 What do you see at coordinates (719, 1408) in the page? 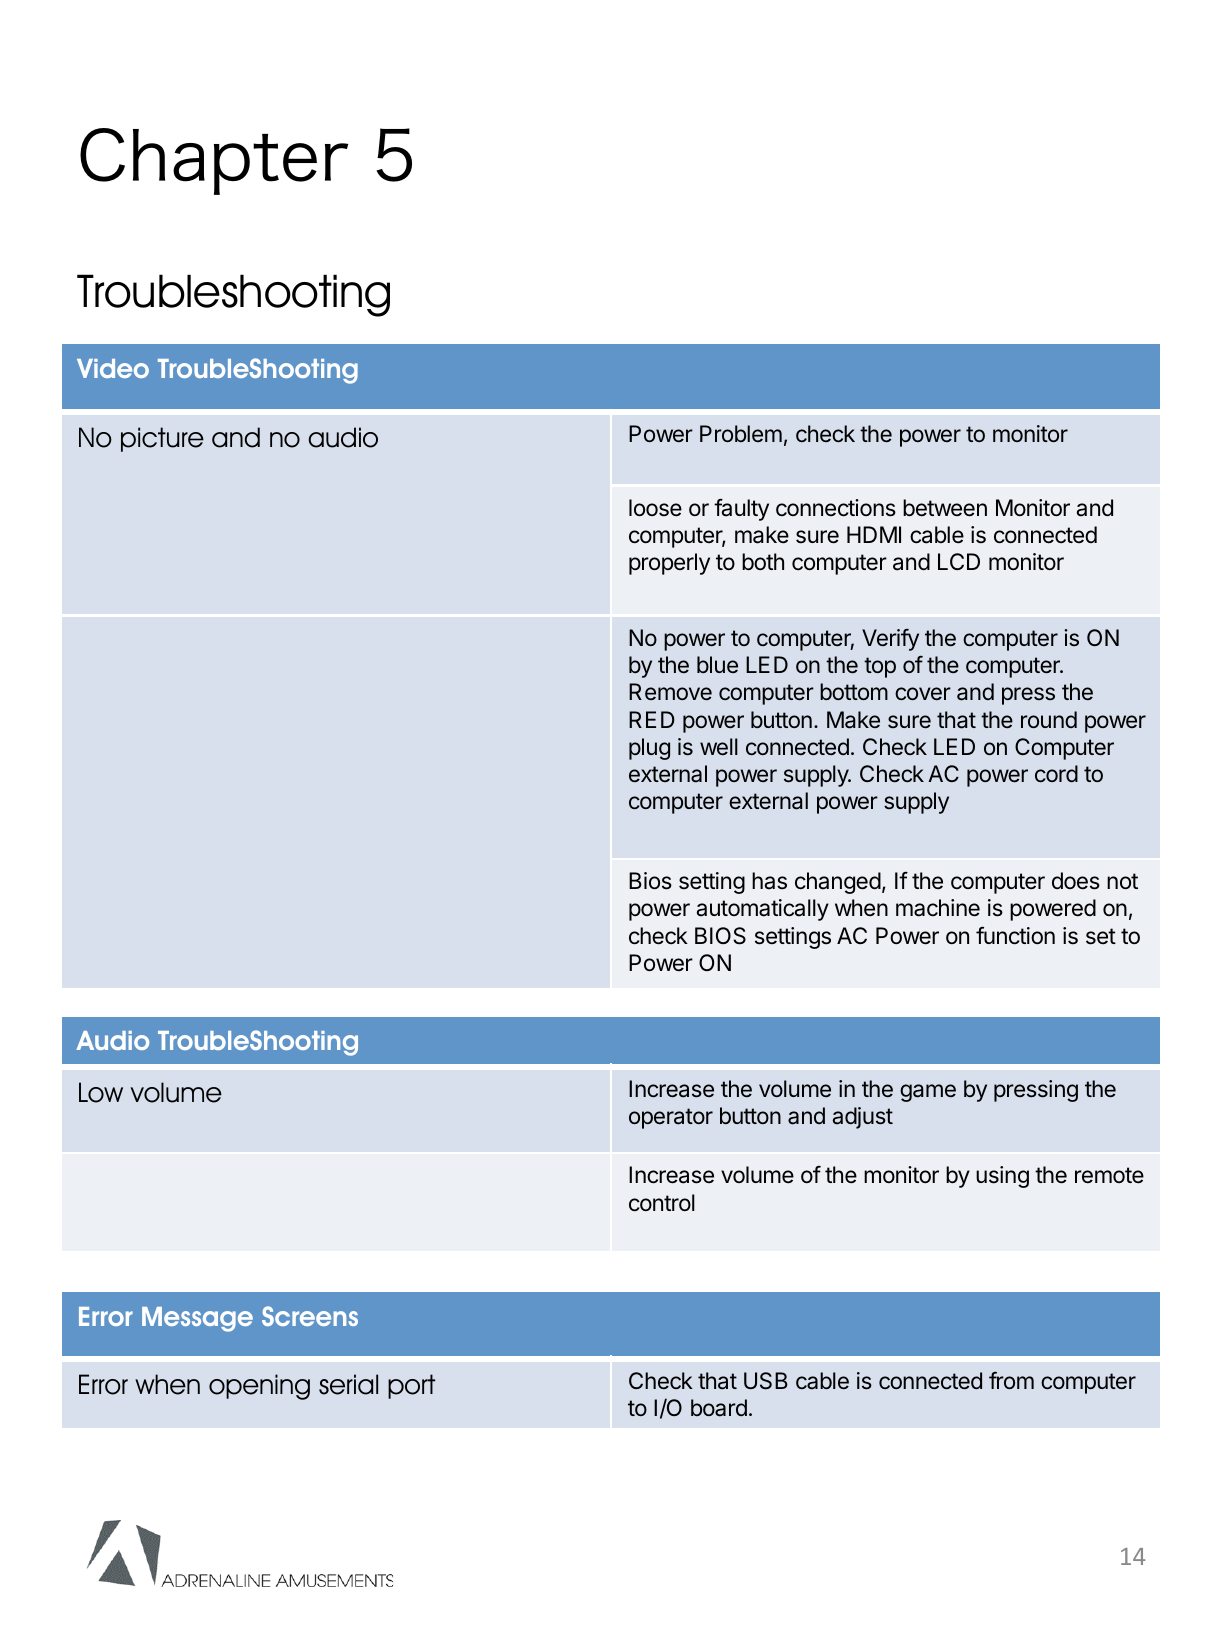
I see `board` at bounding box center [719, 1408].
